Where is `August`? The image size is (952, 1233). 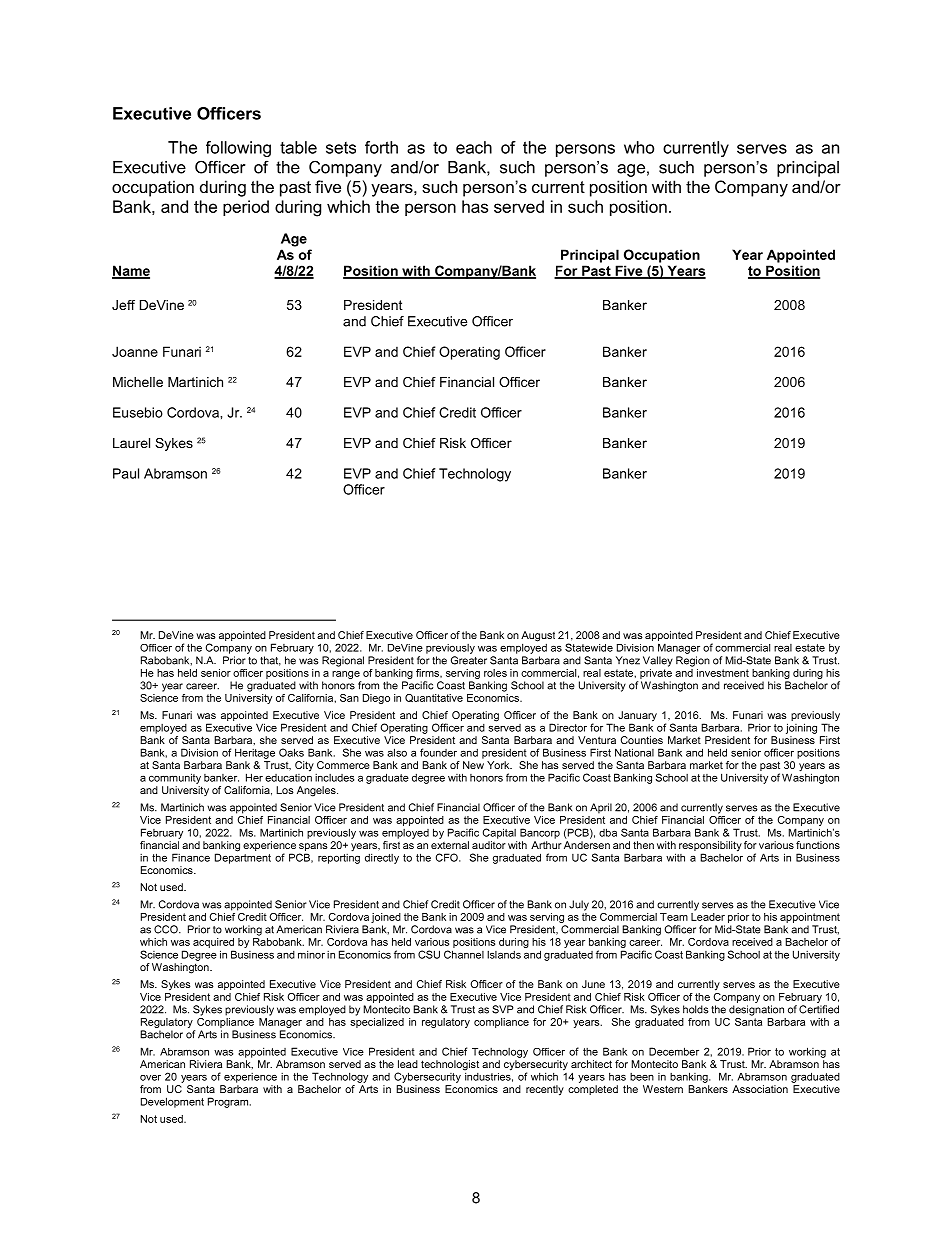
August is located at coordinates (538, 637).
